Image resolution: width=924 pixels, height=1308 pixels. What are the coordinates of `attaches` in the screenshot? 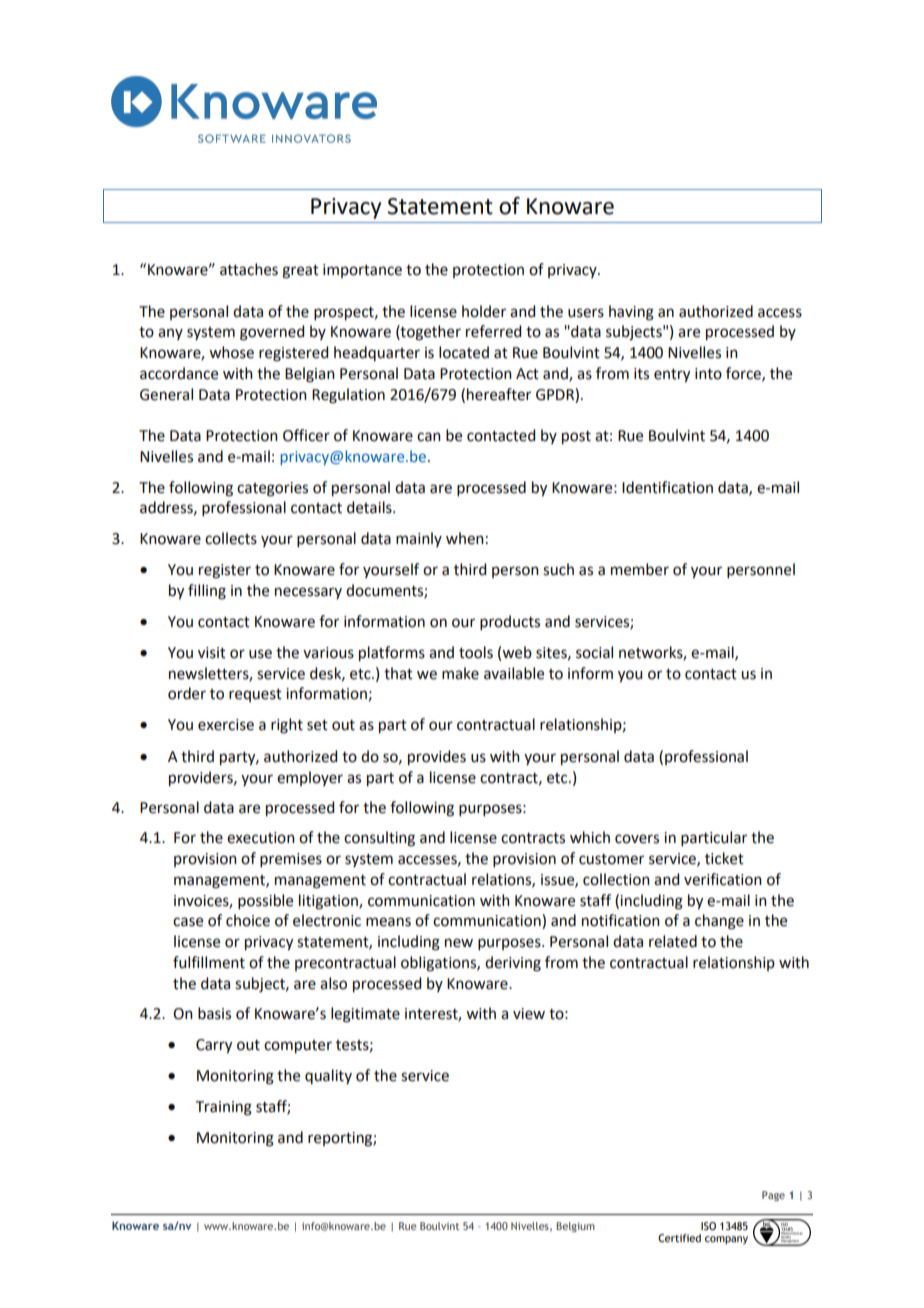 It's located at (249, 269).
